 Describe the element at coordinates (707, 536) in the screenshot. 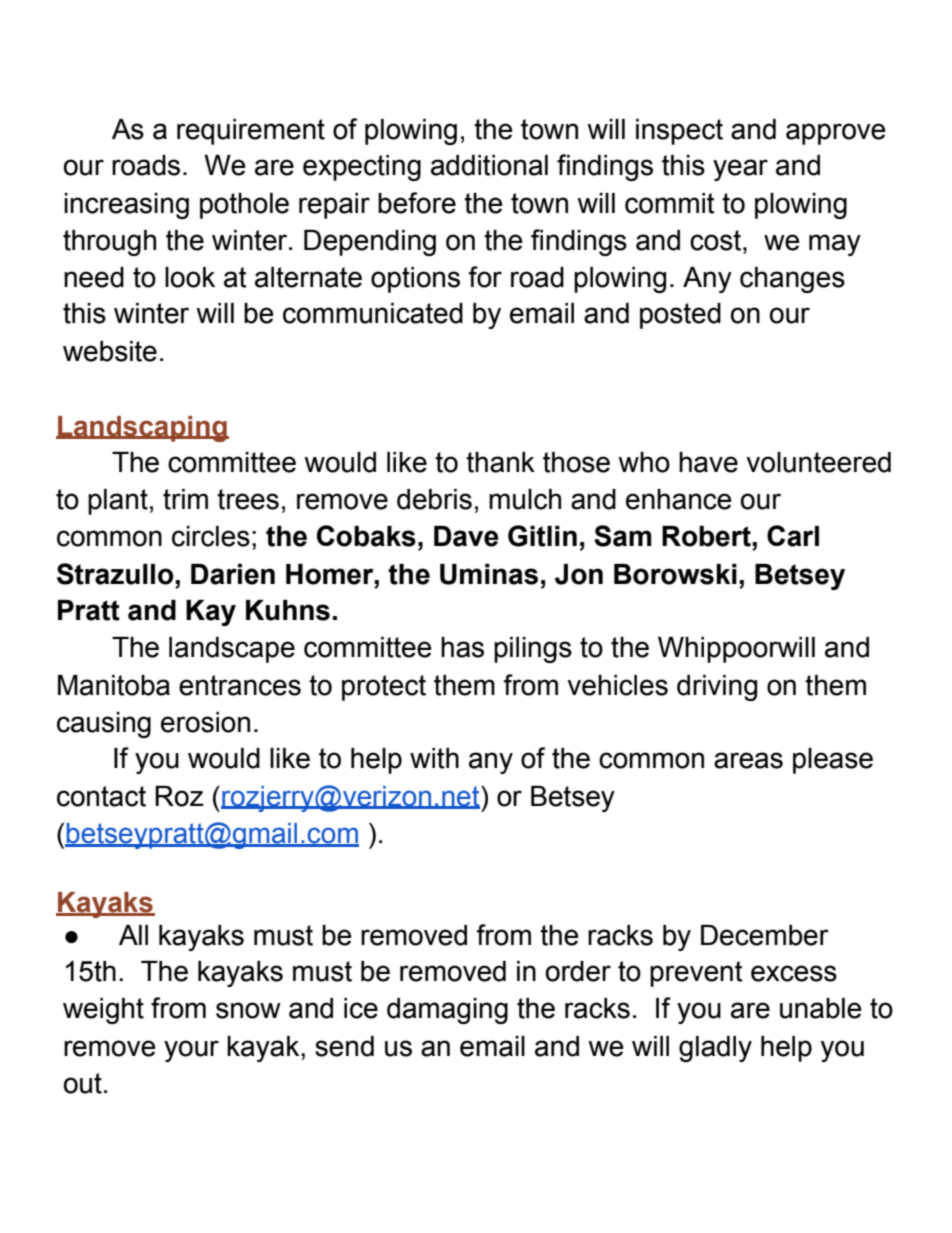

I see `Robert` at that location.
